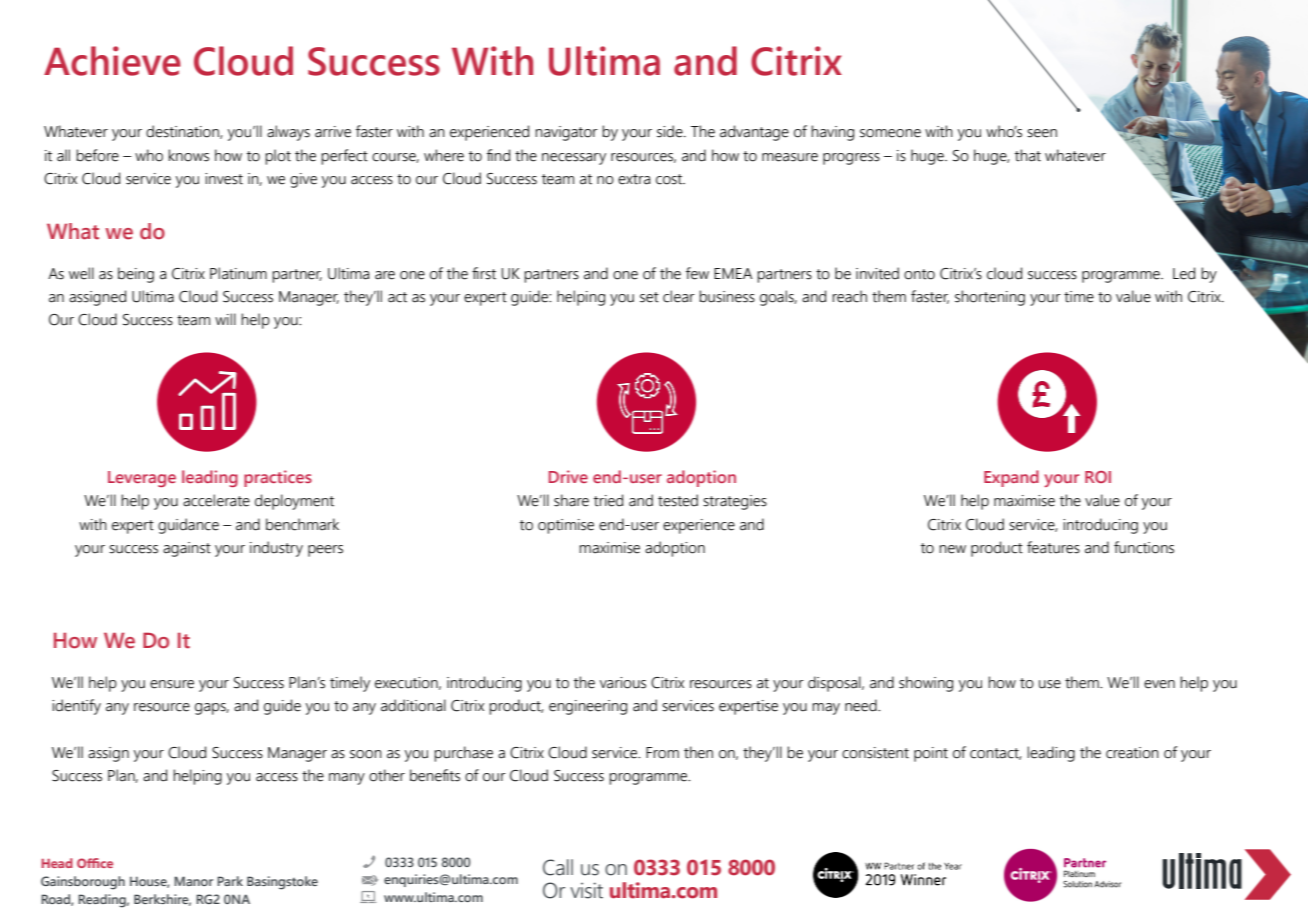 The height and width of the page is (924, 1308). What do you see at coordinates (1132, 753) in the page?
I see `creation` at bounding box center [1132, 753].
